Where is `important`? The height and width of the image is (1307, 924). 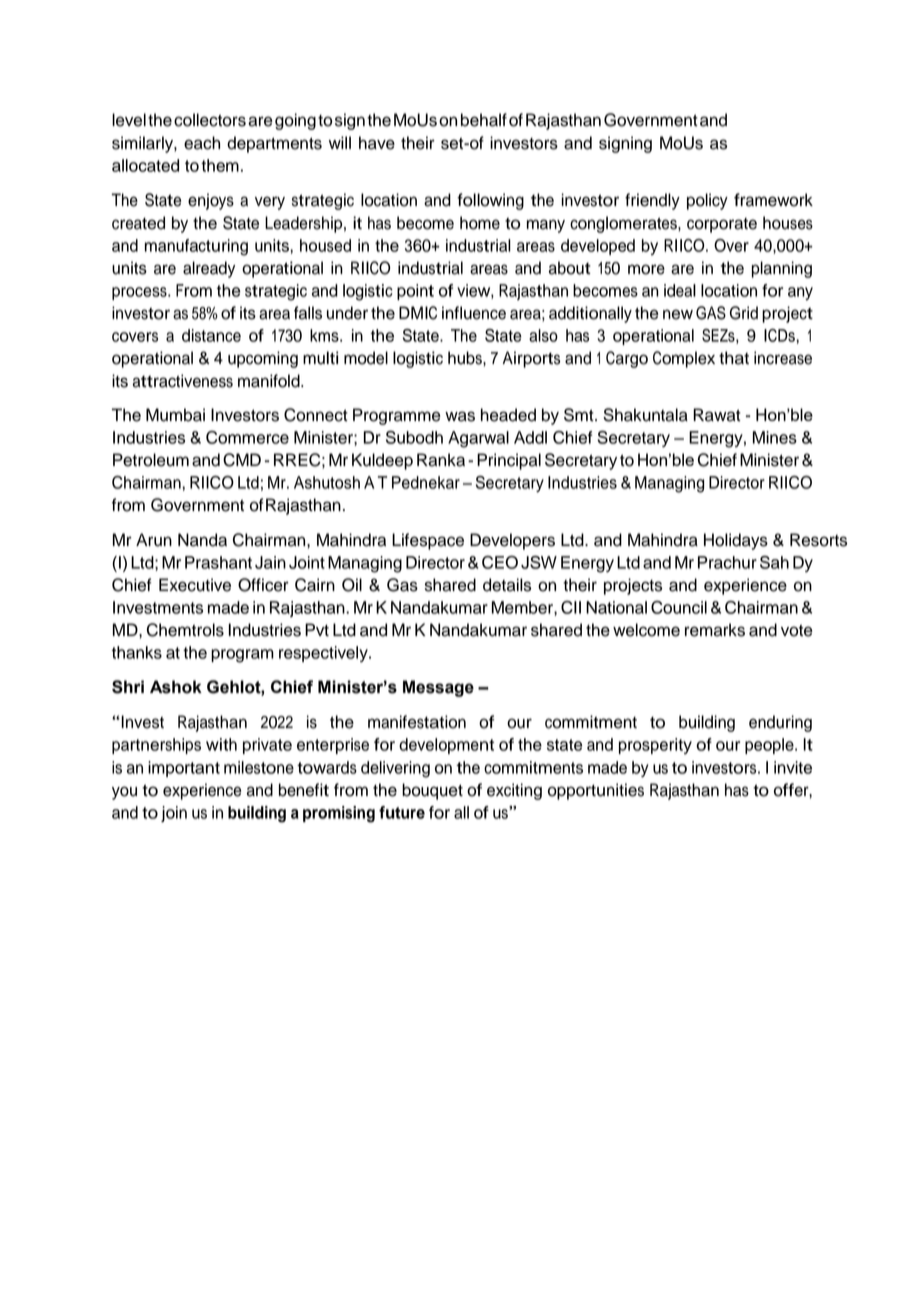
important is located at coordinates (184, 769).
